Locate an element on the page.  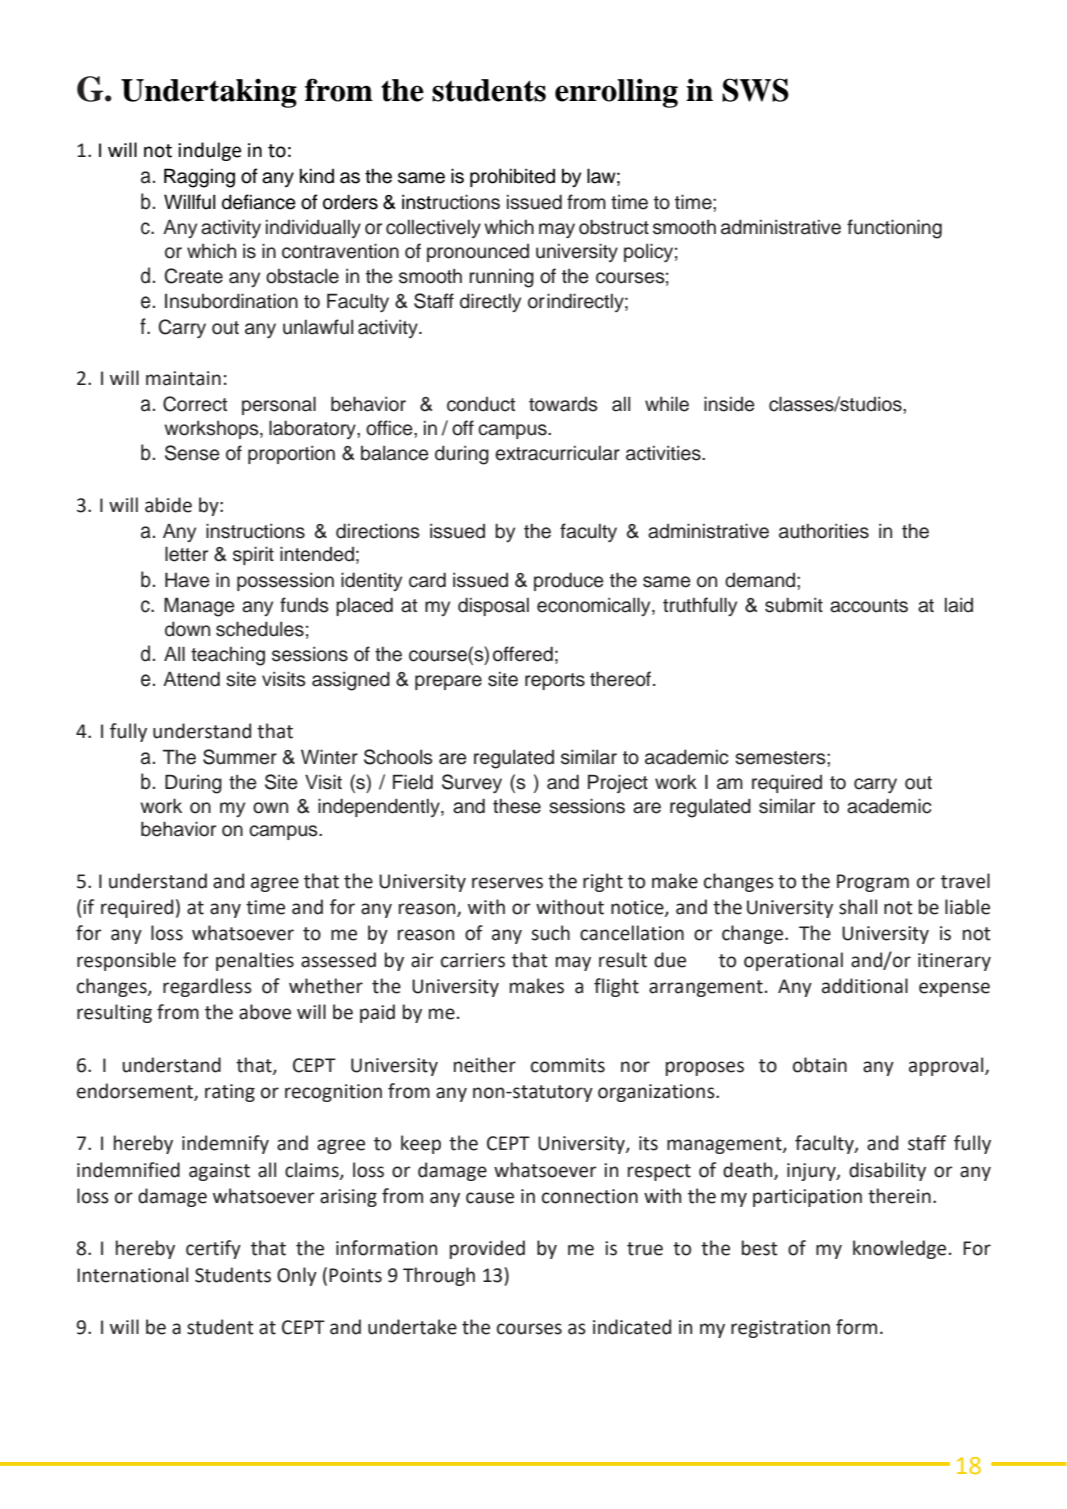
indulge is located at coordinates (209, 151).
